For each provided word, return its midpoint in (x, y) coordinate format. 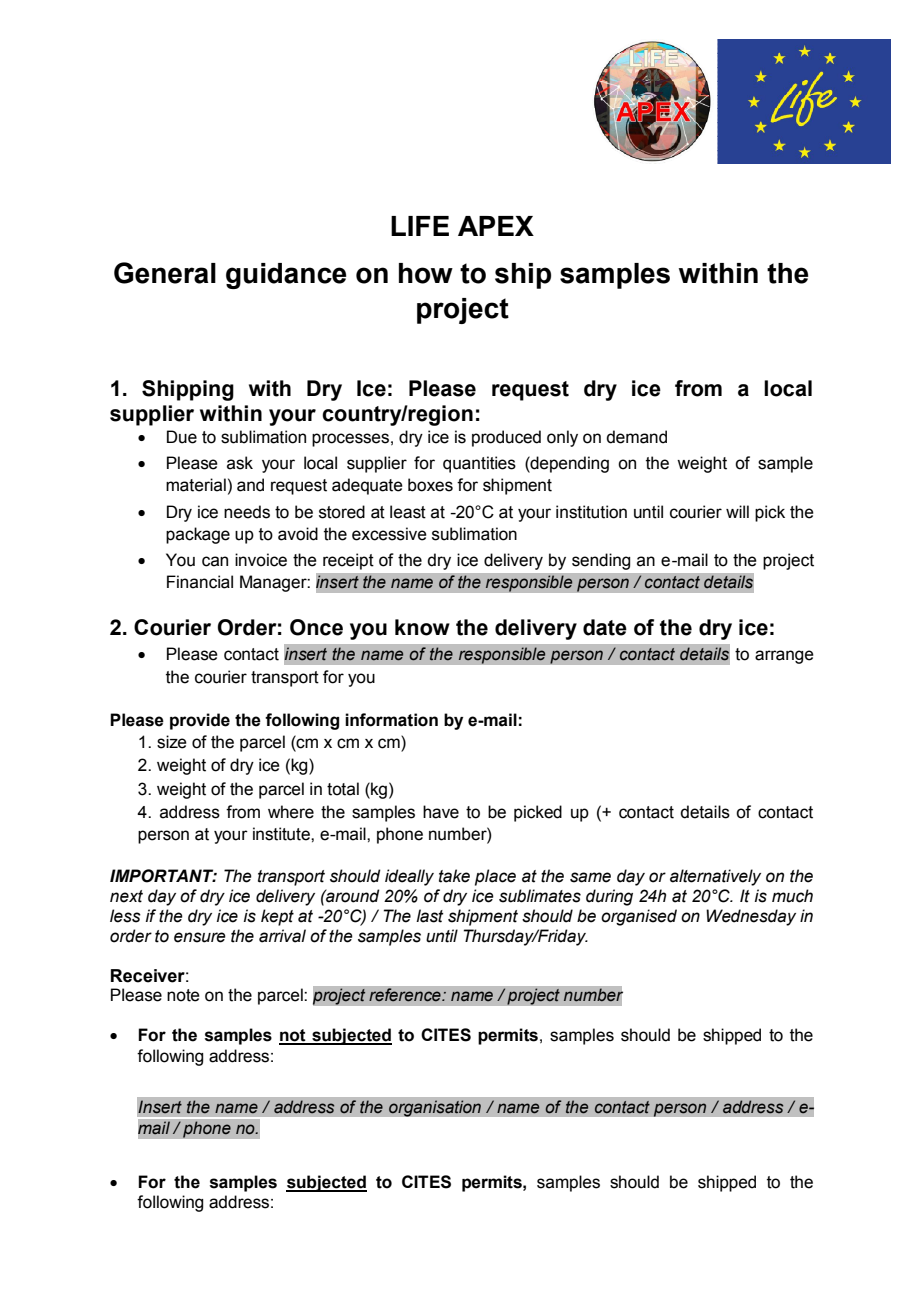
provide (200, 721)
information (391, 720)
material (196, 485)
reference (406, 995)
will (737, 511)
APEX (496, 226)
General (165, 273)
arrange (784, 657)
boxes (430, 485)
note (183, 995)
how (426, 273)
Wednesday (751, 917)
